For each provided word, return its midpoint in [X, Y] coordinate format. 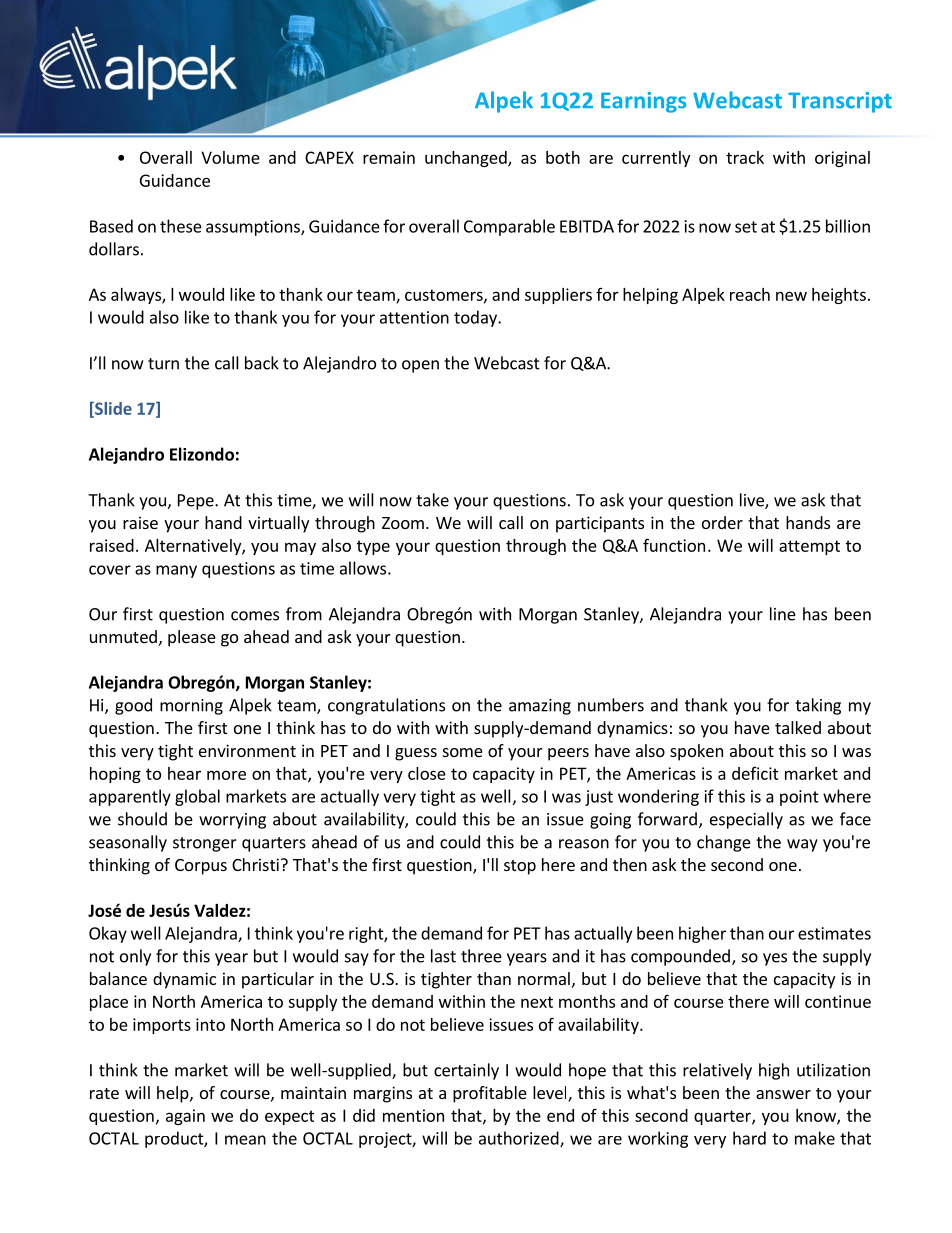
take [432, 500]
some [463, 752]
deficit [755, 773]
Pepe [197, 502]
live [753, 501]
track [745, 157]
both [563, 157]
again [185, 1117]
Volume [230, 157]
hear [184, 773]
